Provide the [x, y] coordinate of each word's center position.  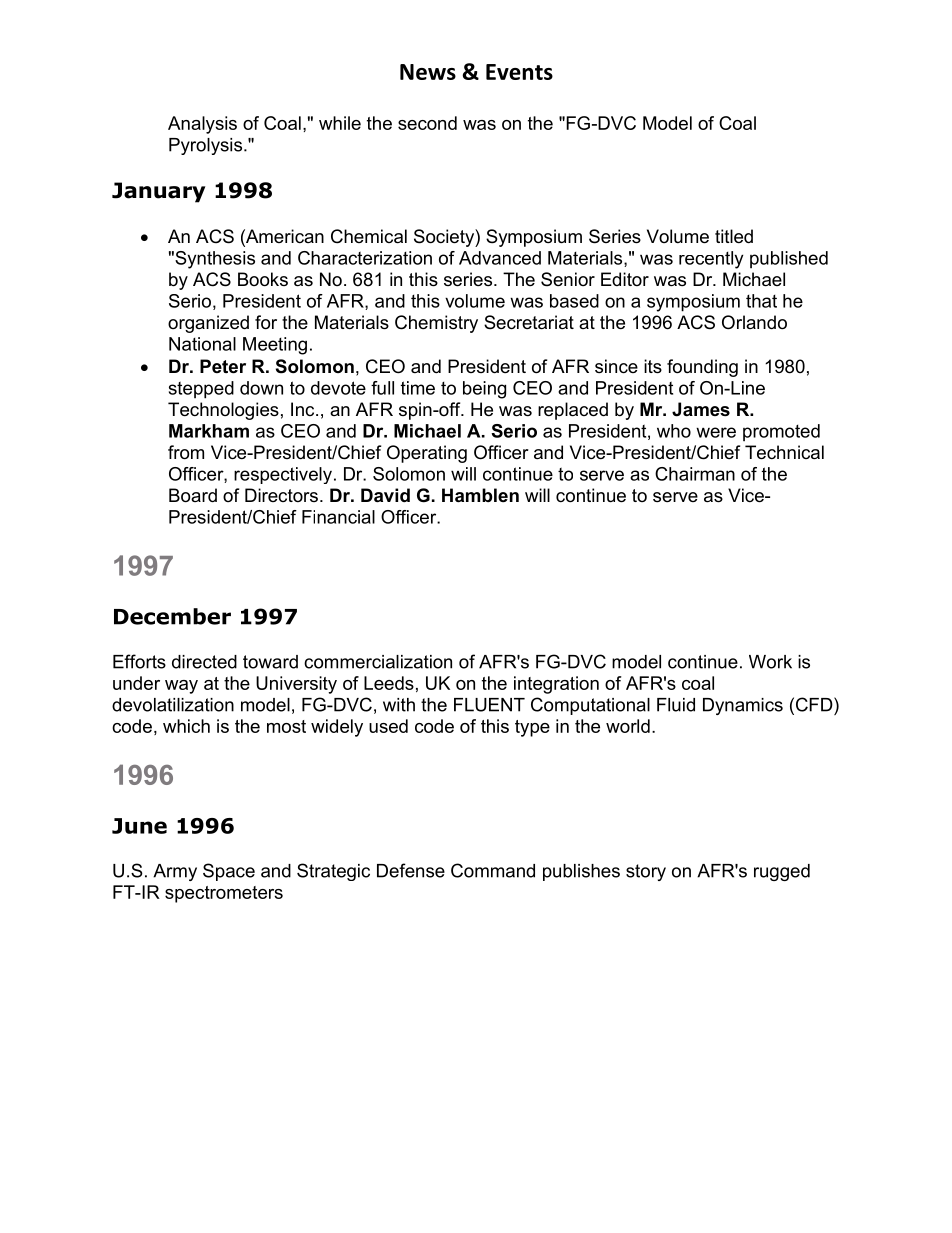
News [428, 72]
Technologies [223, 411]
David [385, 495]
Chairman [695, 474]
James [701, 409]
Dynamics [743, 706]
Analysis [202, 125]
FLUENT [489, 705]
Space [229, 872]
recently [711, 260]
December [172, 616]
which [186, 726]
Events [519, 72]
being [484, 390]
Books [263, 279]
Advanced [500, 258]
